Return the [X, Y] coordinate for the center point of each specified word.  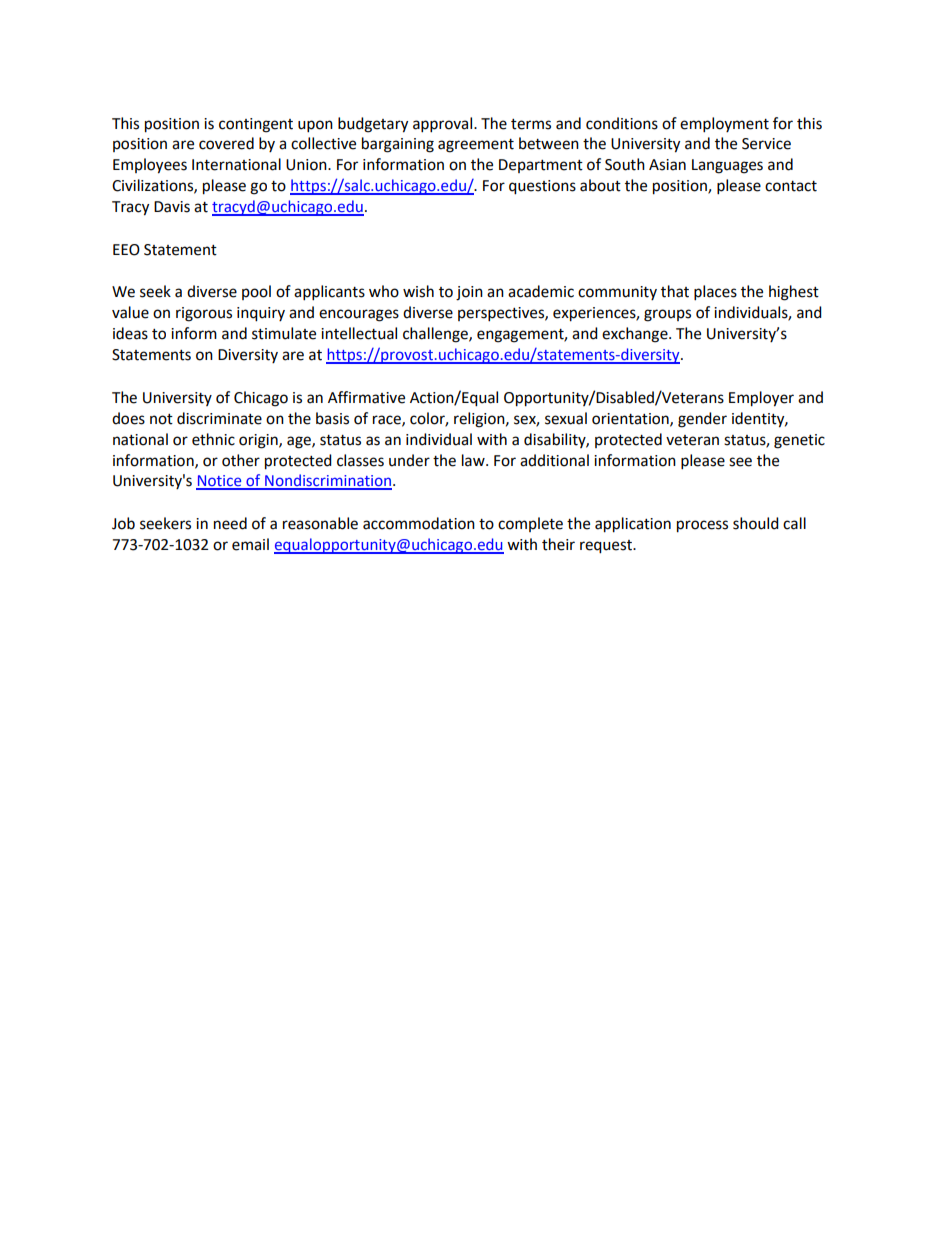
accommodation [419, 523]
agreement [476, 146]
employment [724, 125]
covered [226, 143]
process [702, 526]
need [230, 523]
